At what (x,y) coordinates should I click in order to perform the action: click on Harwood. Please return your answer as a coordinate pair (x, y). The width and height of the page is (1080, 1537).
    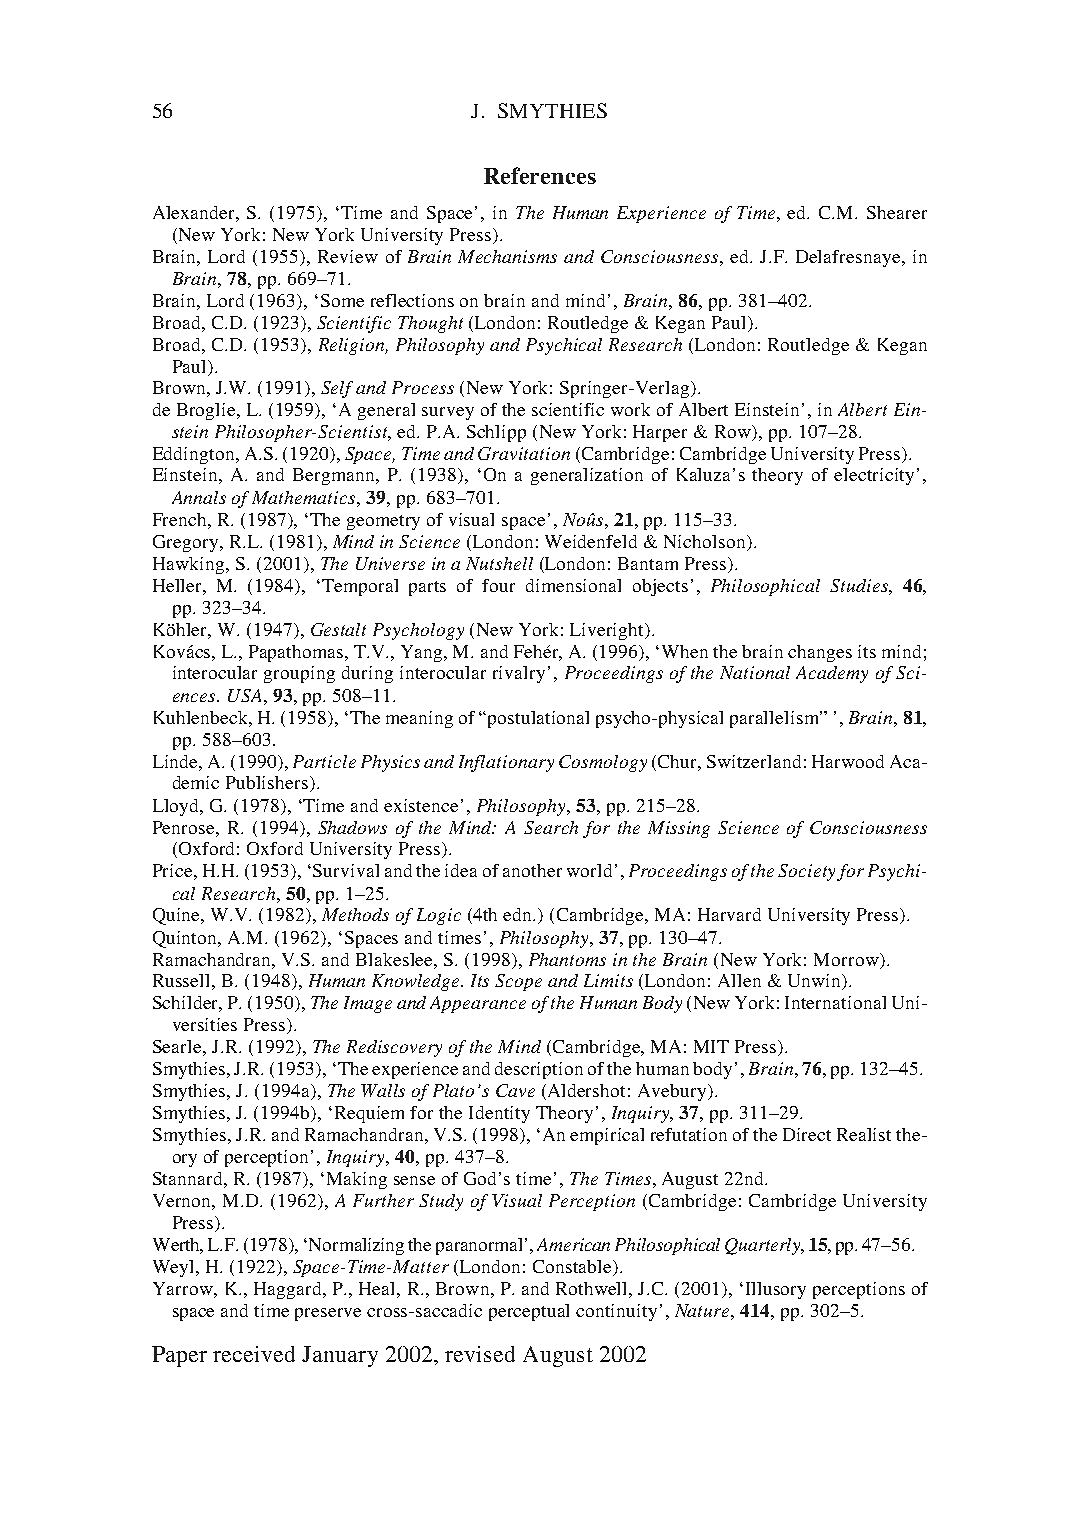
    Looking at the image, I should click on (848, 761).
